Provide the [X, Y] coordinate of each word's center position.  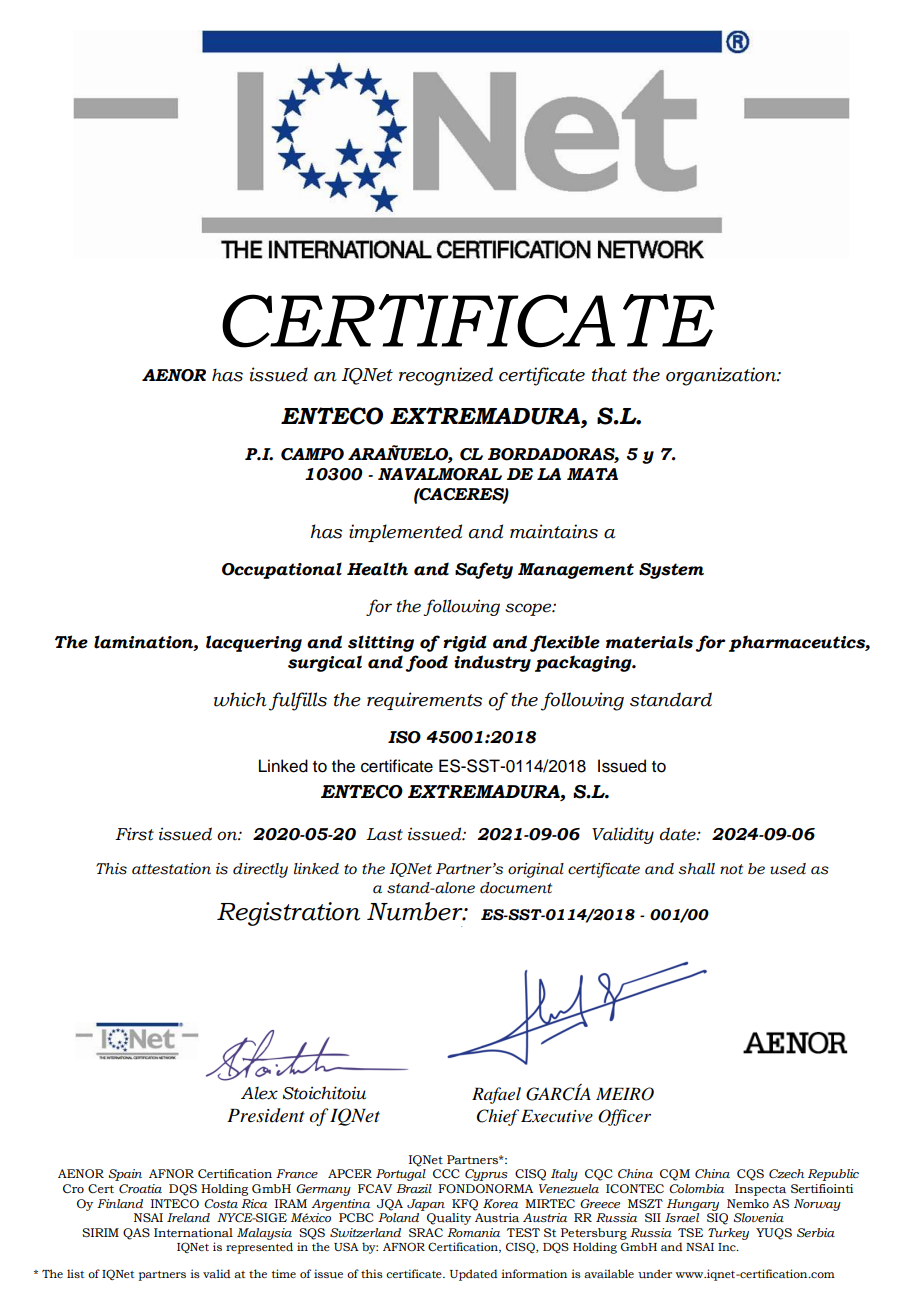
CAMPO [312, 454]
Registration [288, 914]
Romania [473, 1232]
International [193, 1232]
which [240, 699]
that [609, 374]
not [731, 869]
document [516, 888]
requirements [424, 701]
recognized [446, 376]
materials [649, 642]
